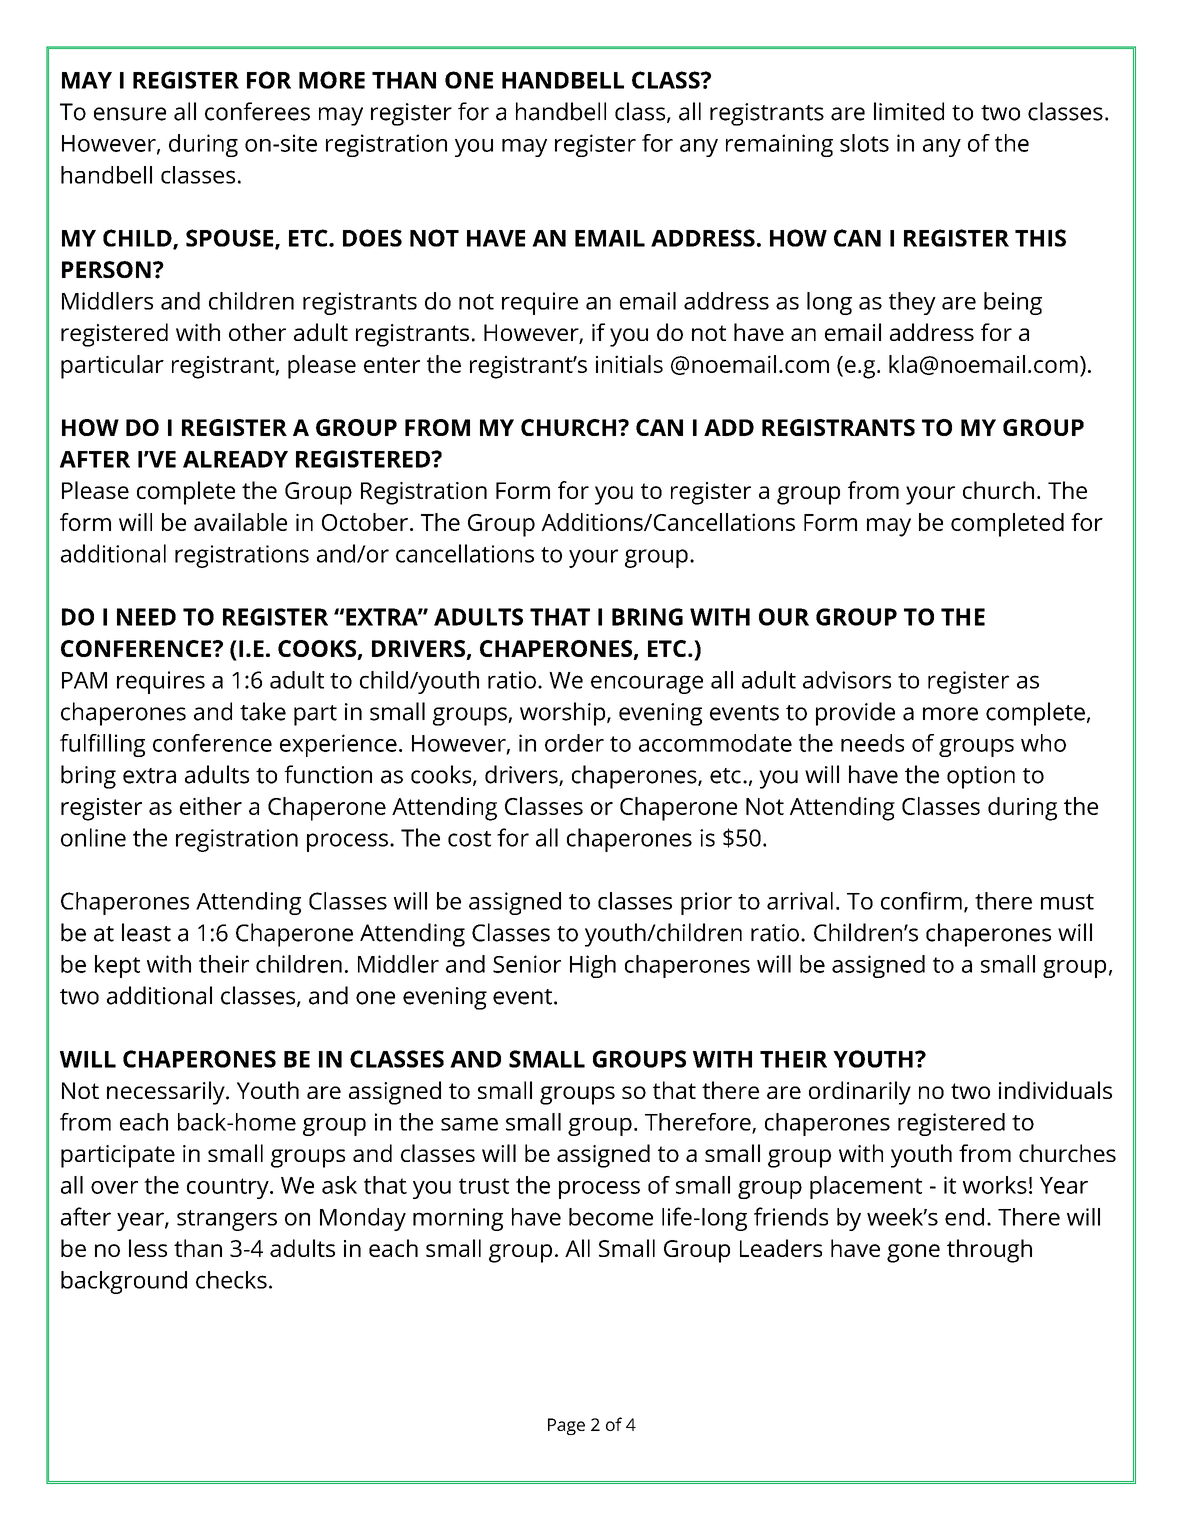 The image size is (1182, 1530). What do you see at coordinates (847, 680) in the screenshot?
I see `advisors` at bounding box center [847, 680].
